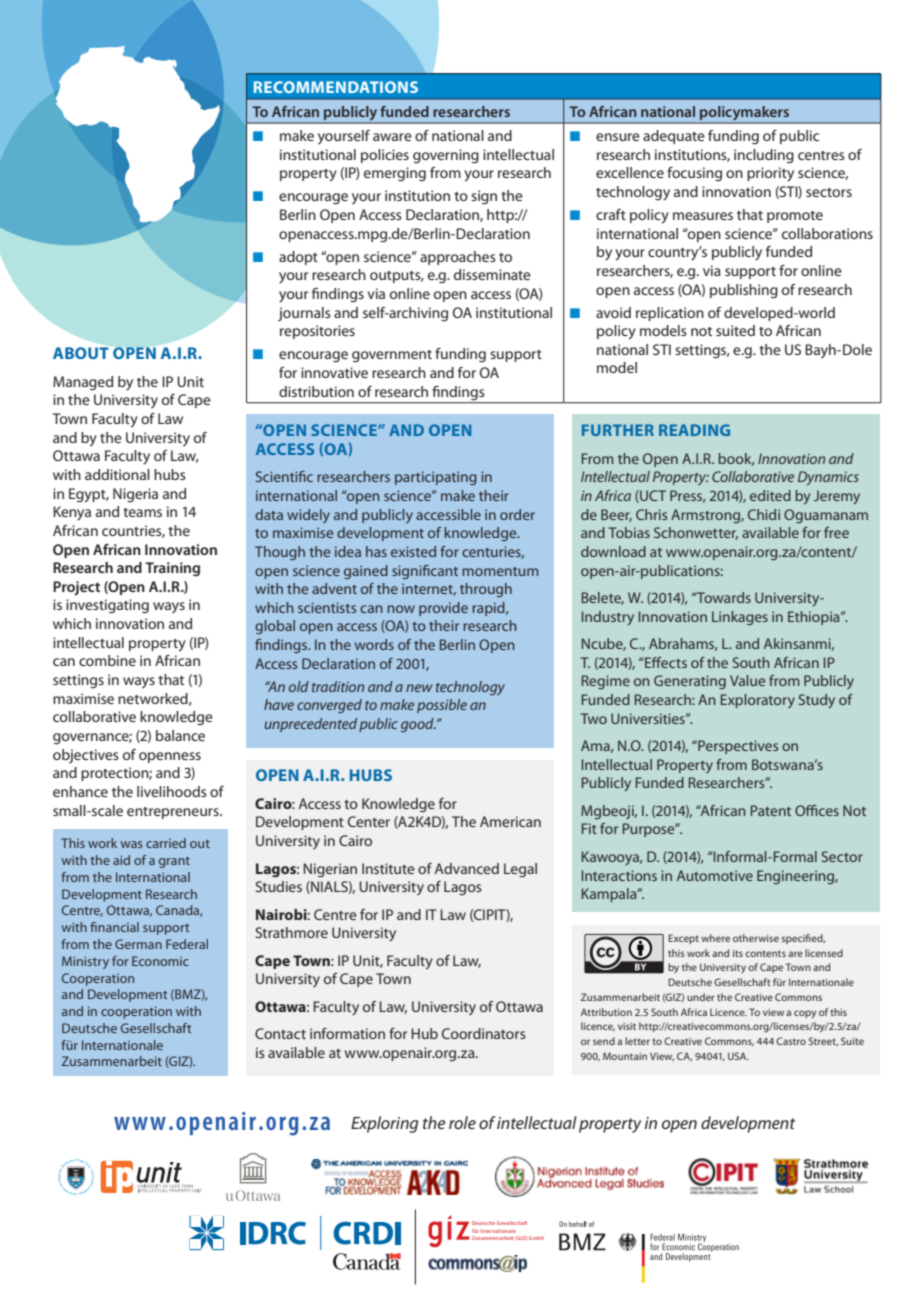 Image resolution: width=924 pixels, height=1308 pixels. What do you see at coordinates (336, 87) in the page?
I see `RECOMMENDATIONS` at bounding box center [336, 87].
